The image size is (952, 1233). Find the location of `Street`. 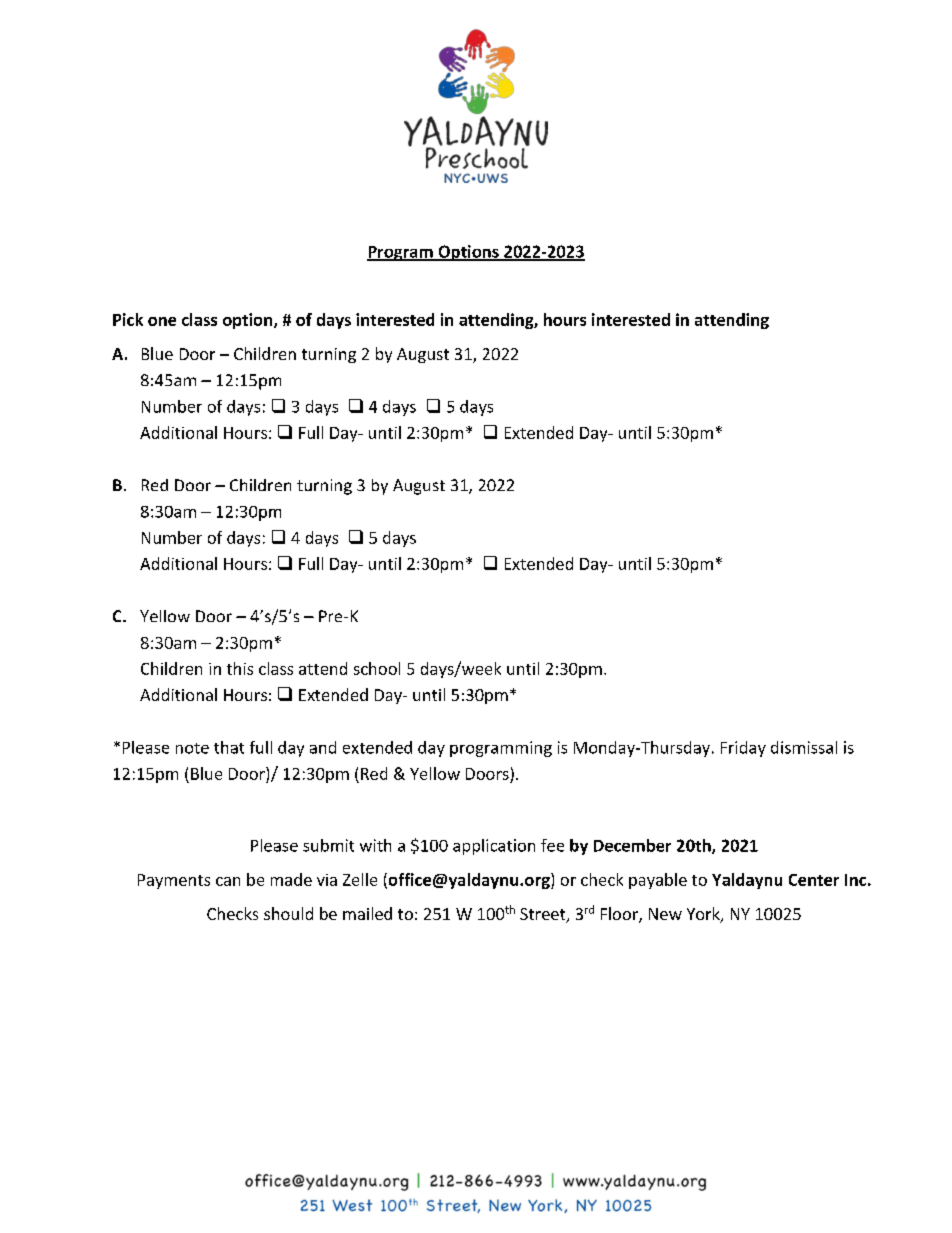

Street is located at coordinates (544, 915).
